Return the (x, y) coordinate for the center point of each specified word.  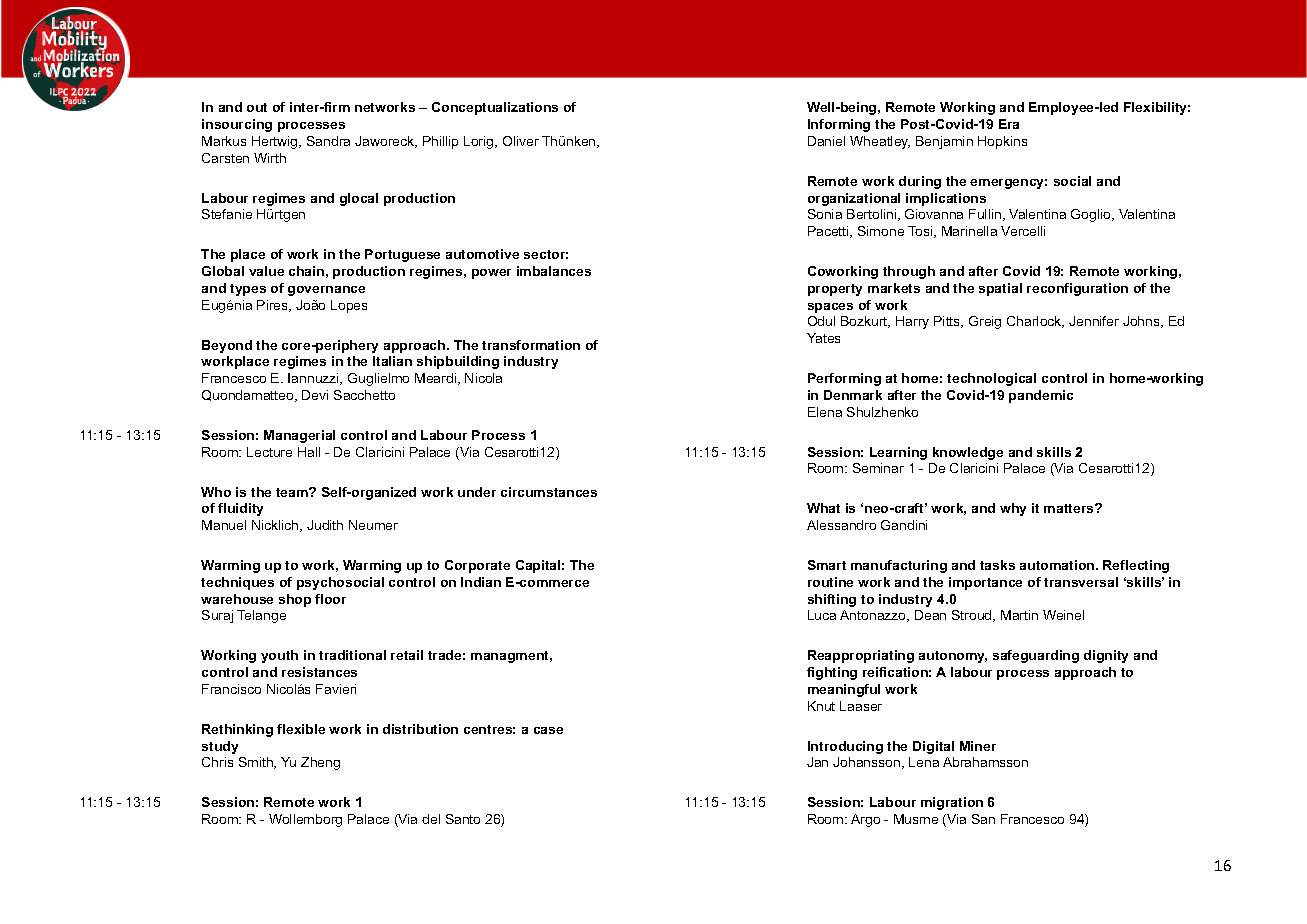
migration (952, 803)
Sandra (328, 141)
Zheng (320, 763)
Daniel (826, 141)
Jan (817, 762)
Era (1009, 124)
